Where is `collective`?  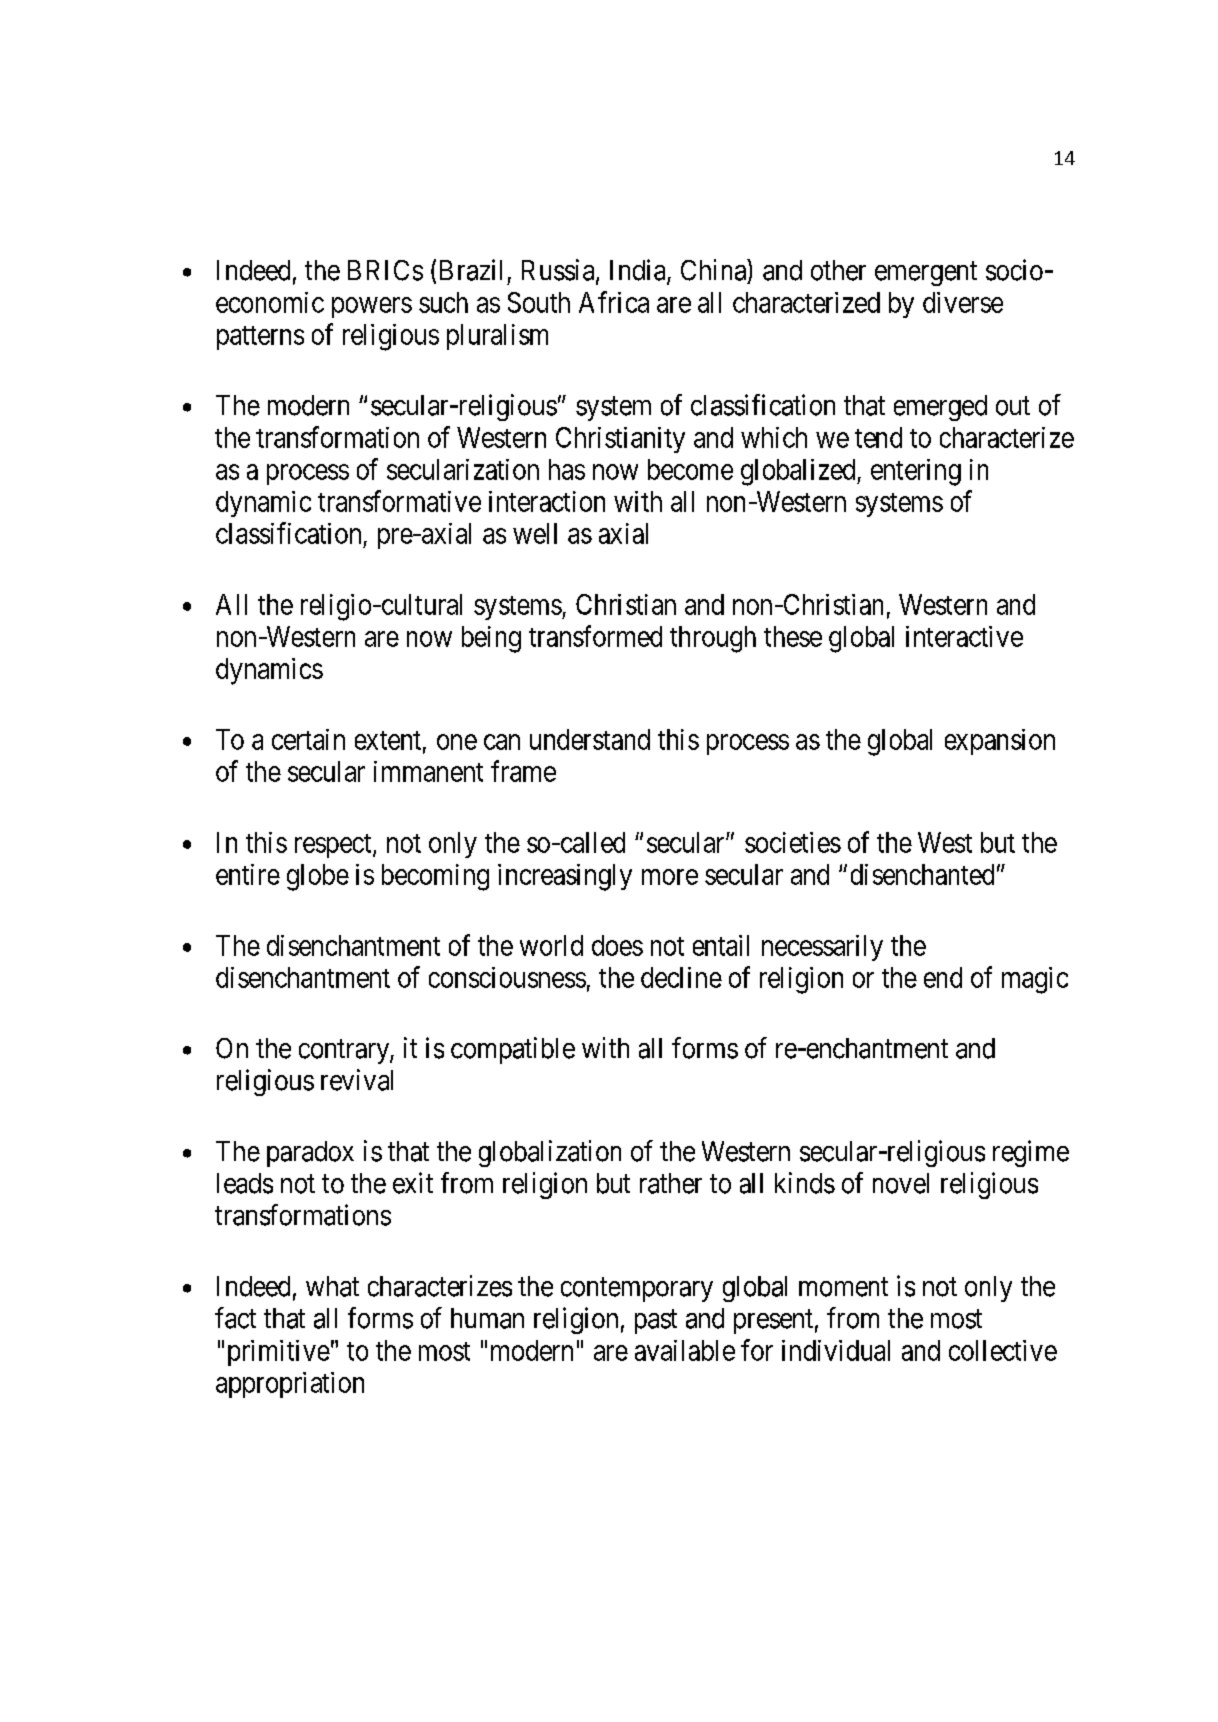 collective is located at coordinates (1003, 1350).
